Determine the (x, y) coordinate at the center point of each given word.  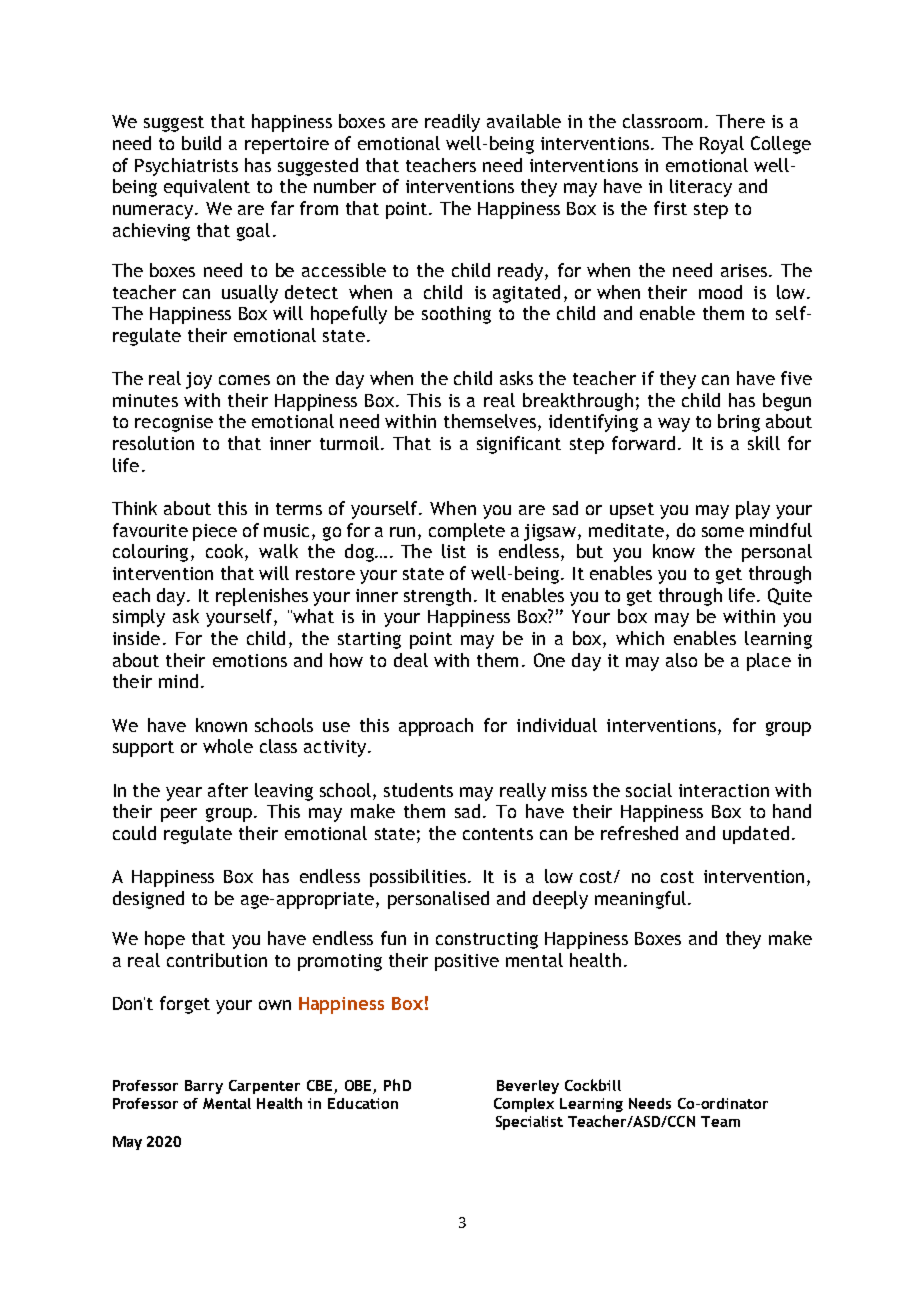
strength (437, 597)
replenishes (262, 597)
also (681, 660)
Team (720, 1121)
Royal (722, 145)
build (201, 143)
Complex (524, 1105)
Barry (204, 1087)
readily (452, 123)
